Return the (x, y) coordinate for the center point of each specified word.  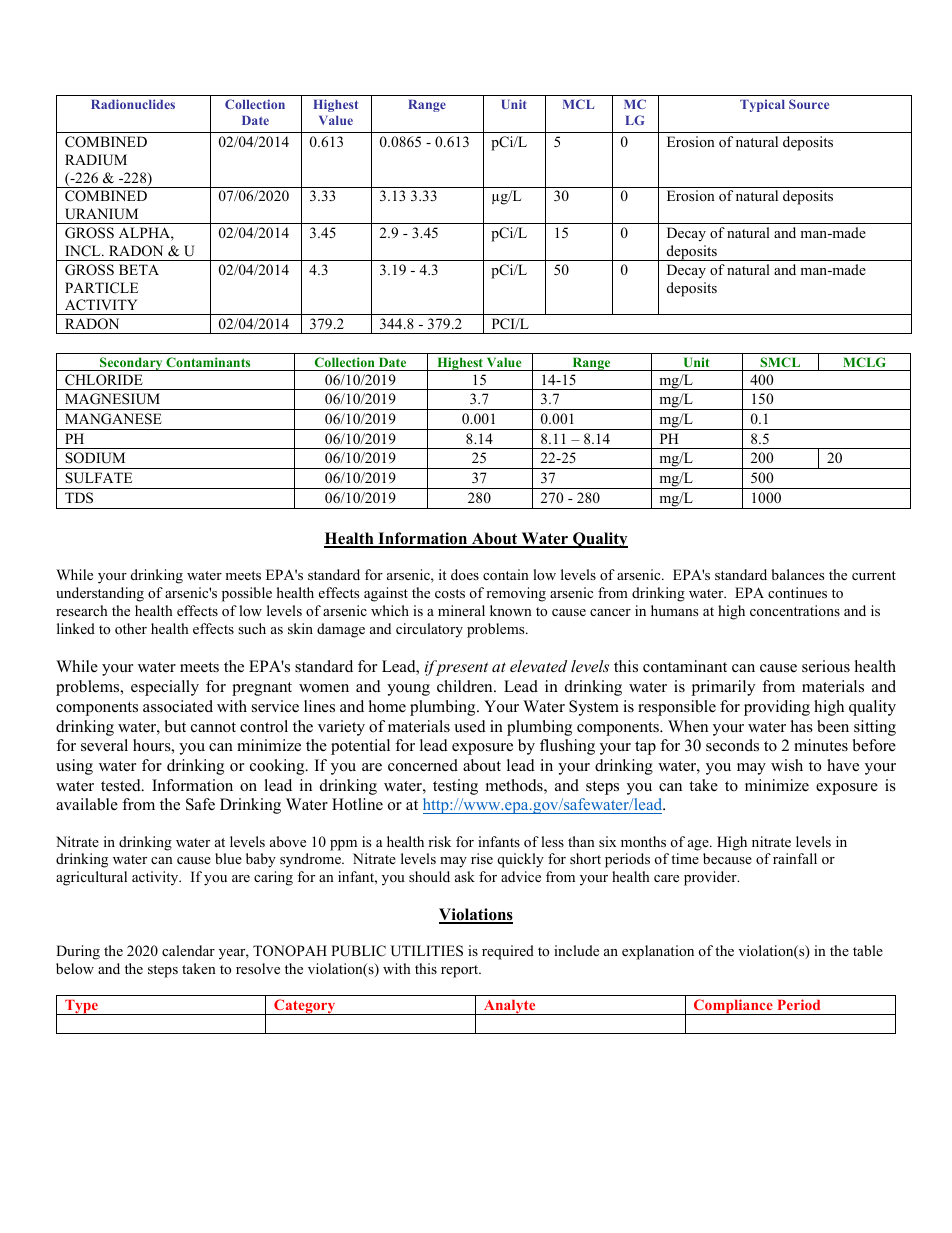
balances (797, 574)
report (461, 971)
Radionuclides (133, 104)
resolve (258, 968)
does (465, 574)
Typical (762, 105)
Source (809, 104)
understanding (100, 594)
